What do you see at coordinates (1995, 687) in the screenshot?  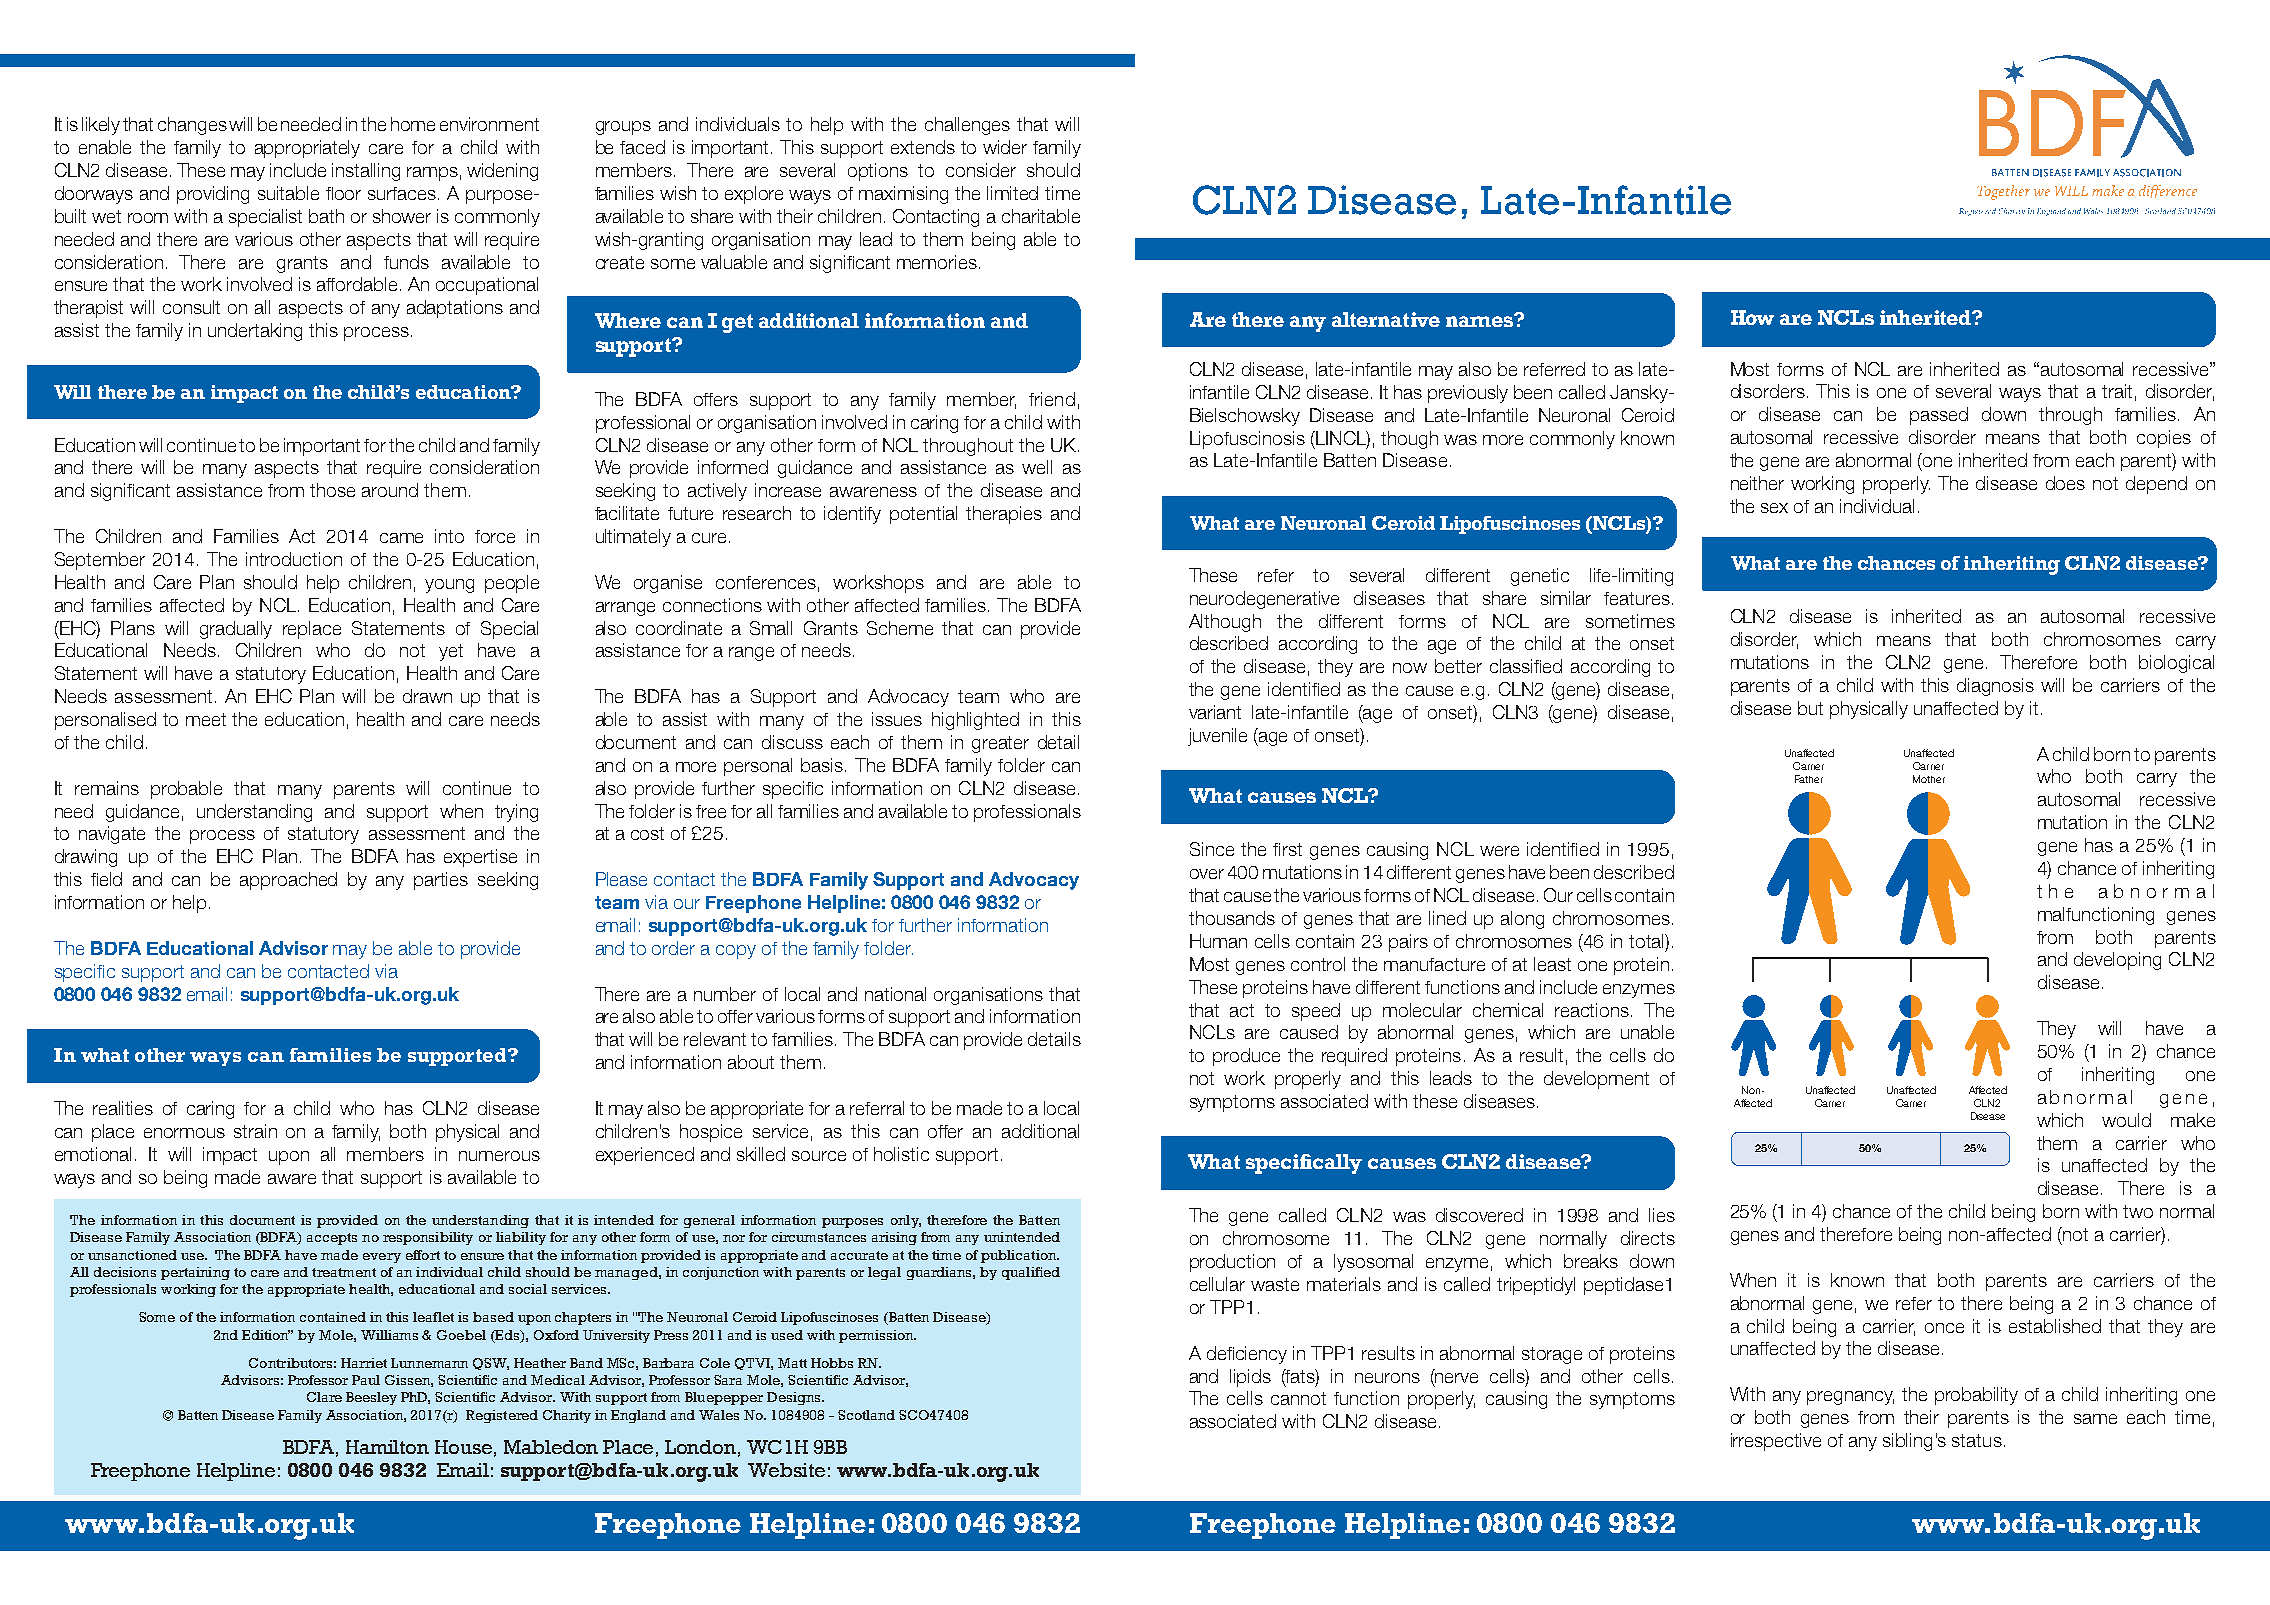 I see `diagnosis` at bounding box center [1995, 687].
